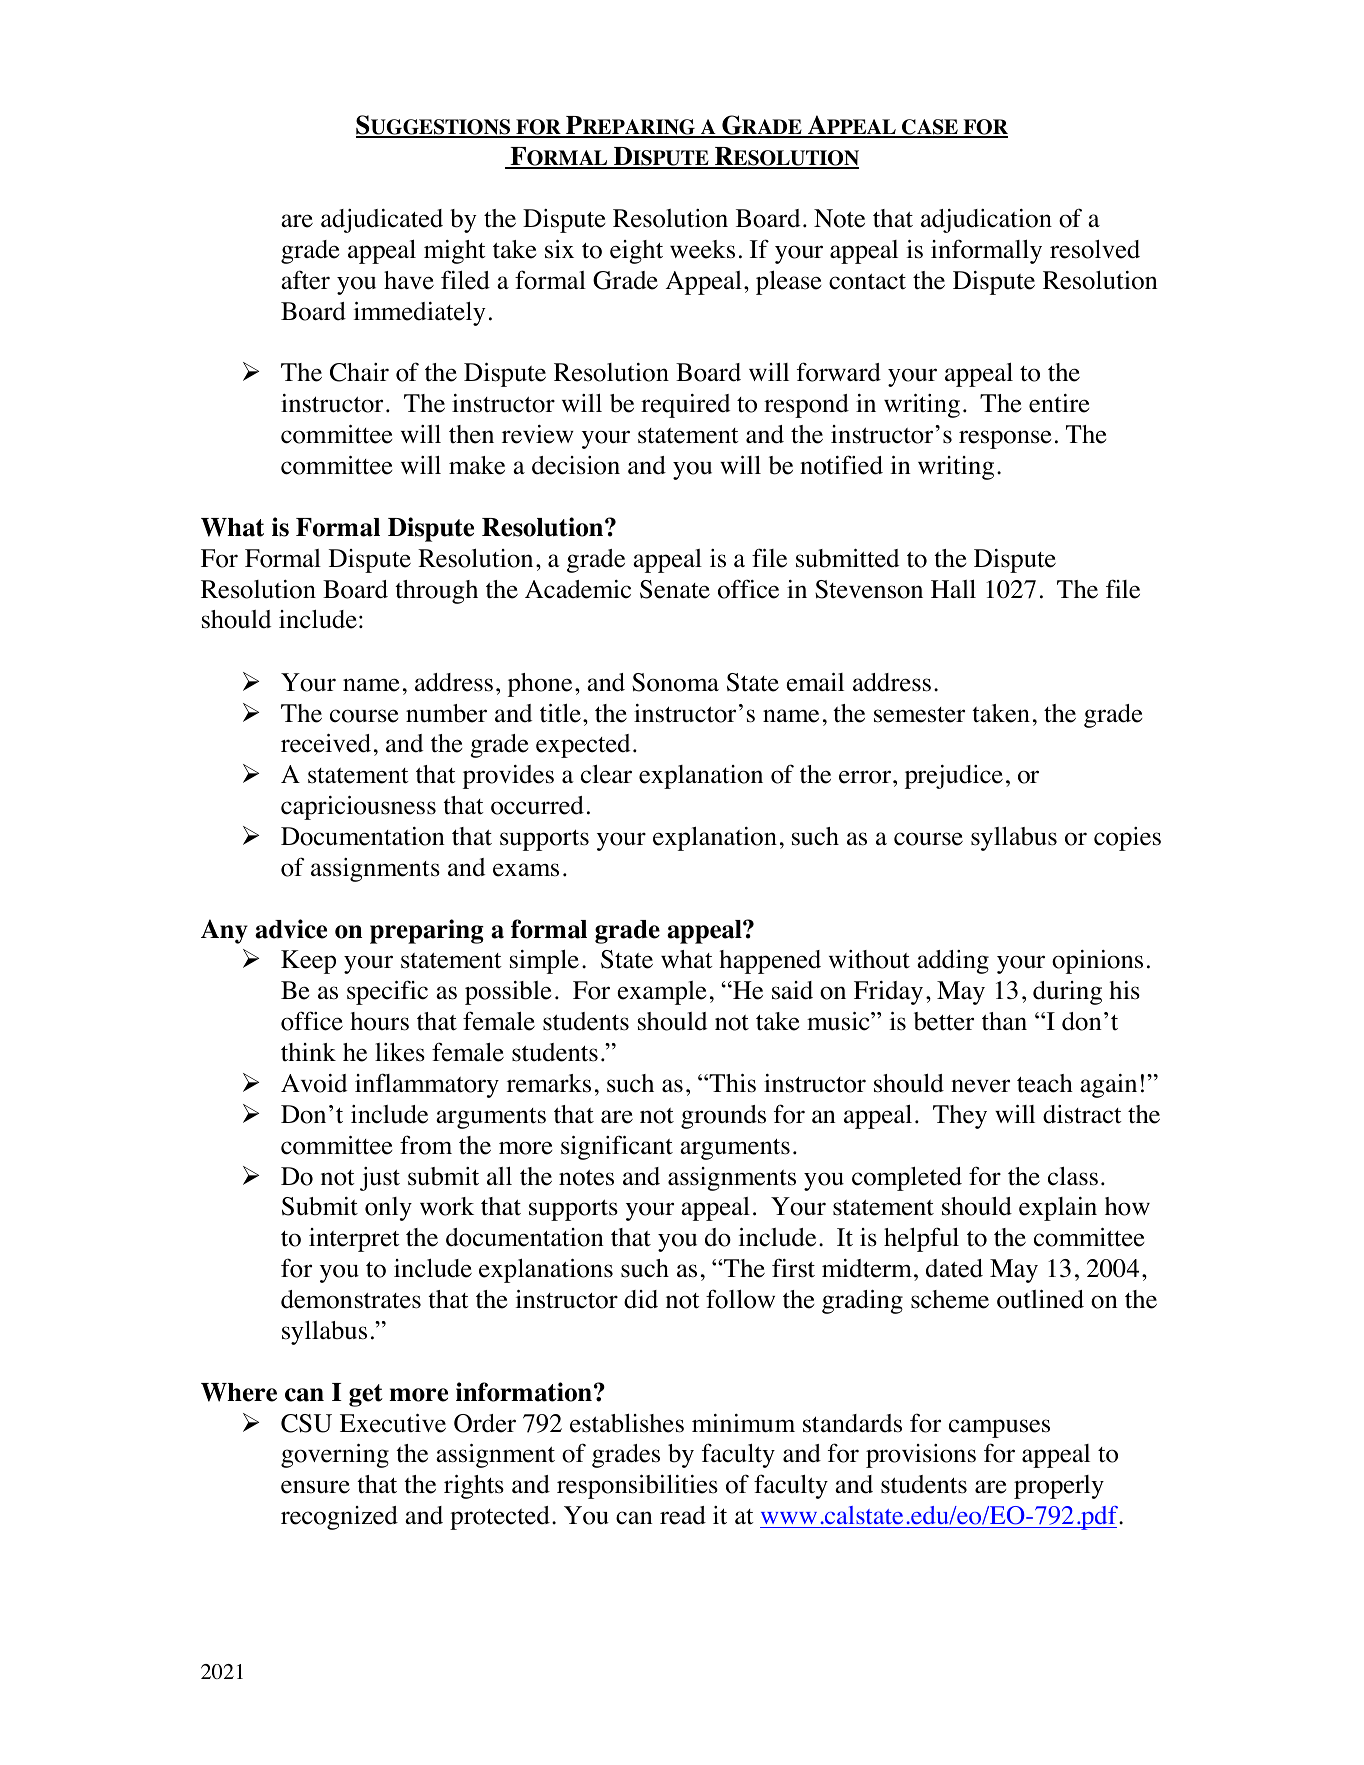 The height and width of the screenshot is (1765, 1364). I want to click on weeks, so click(702, 249).
